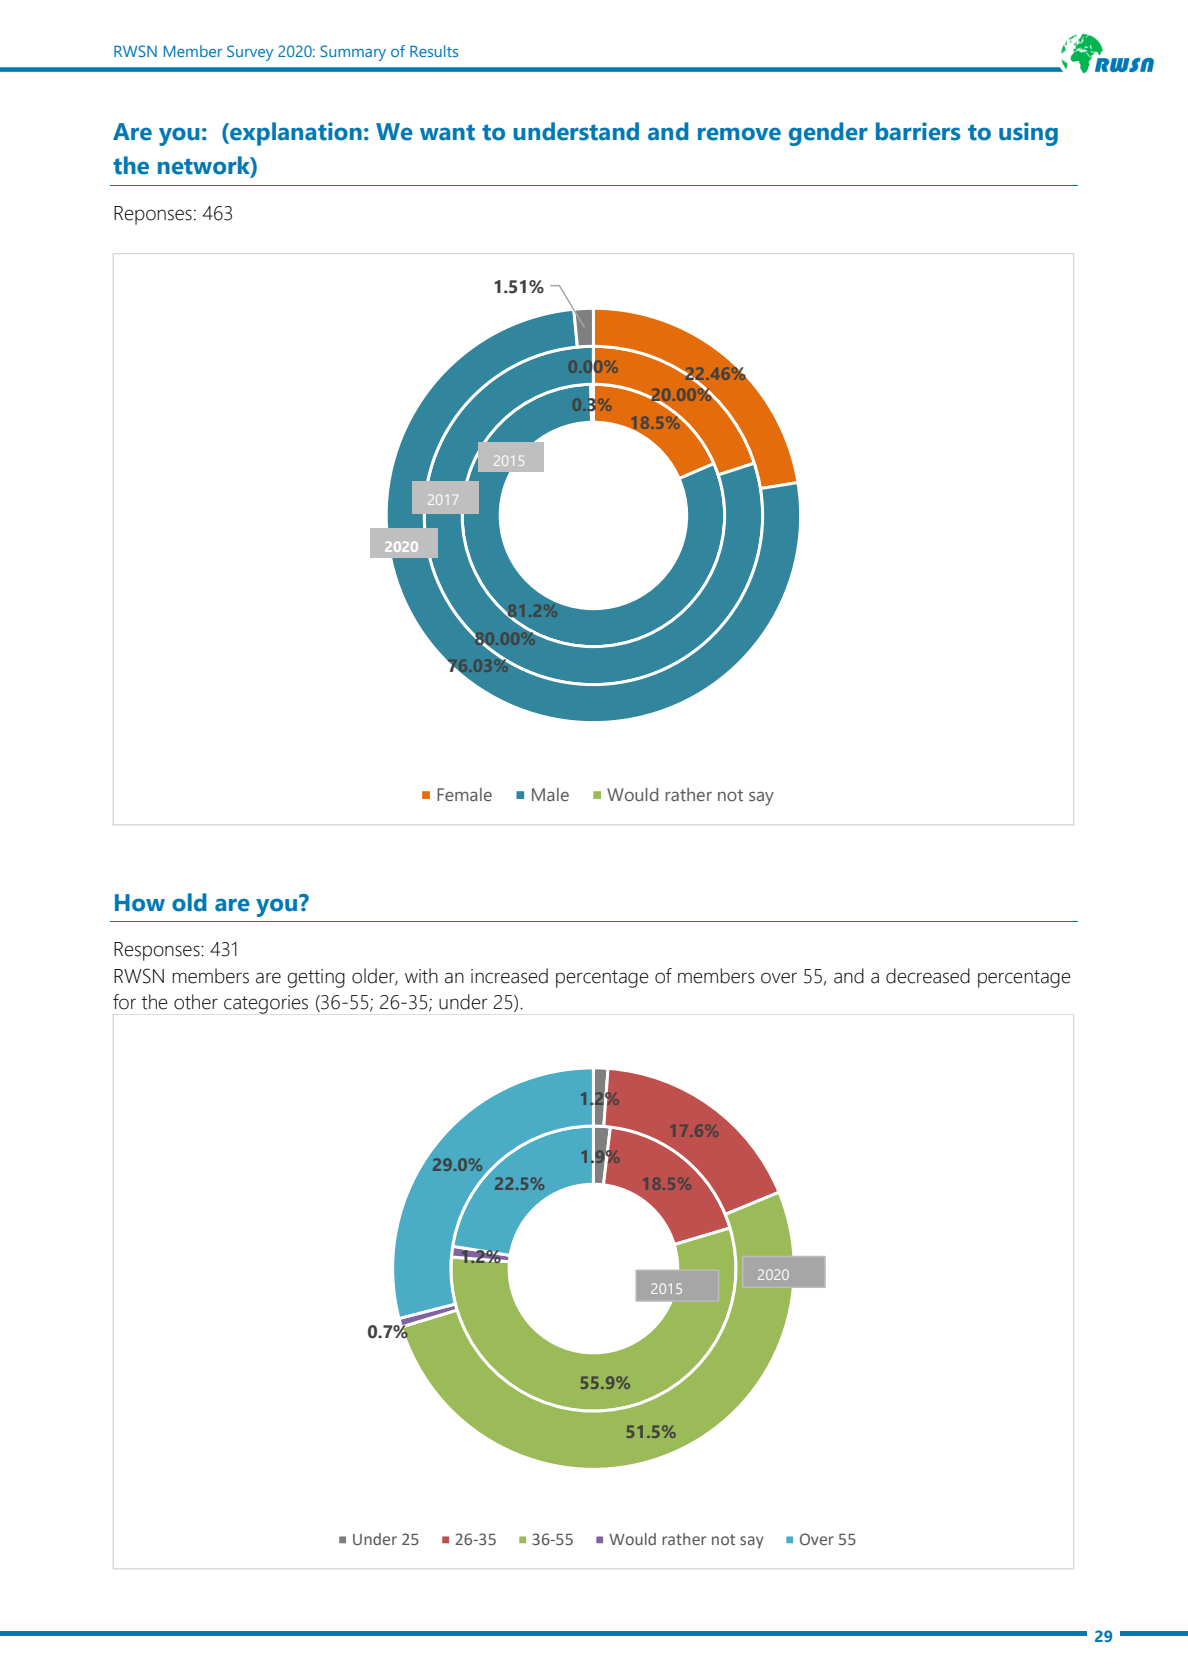  Describe the element at coordinates (447, 132) in the page. I see `want` at that location.
